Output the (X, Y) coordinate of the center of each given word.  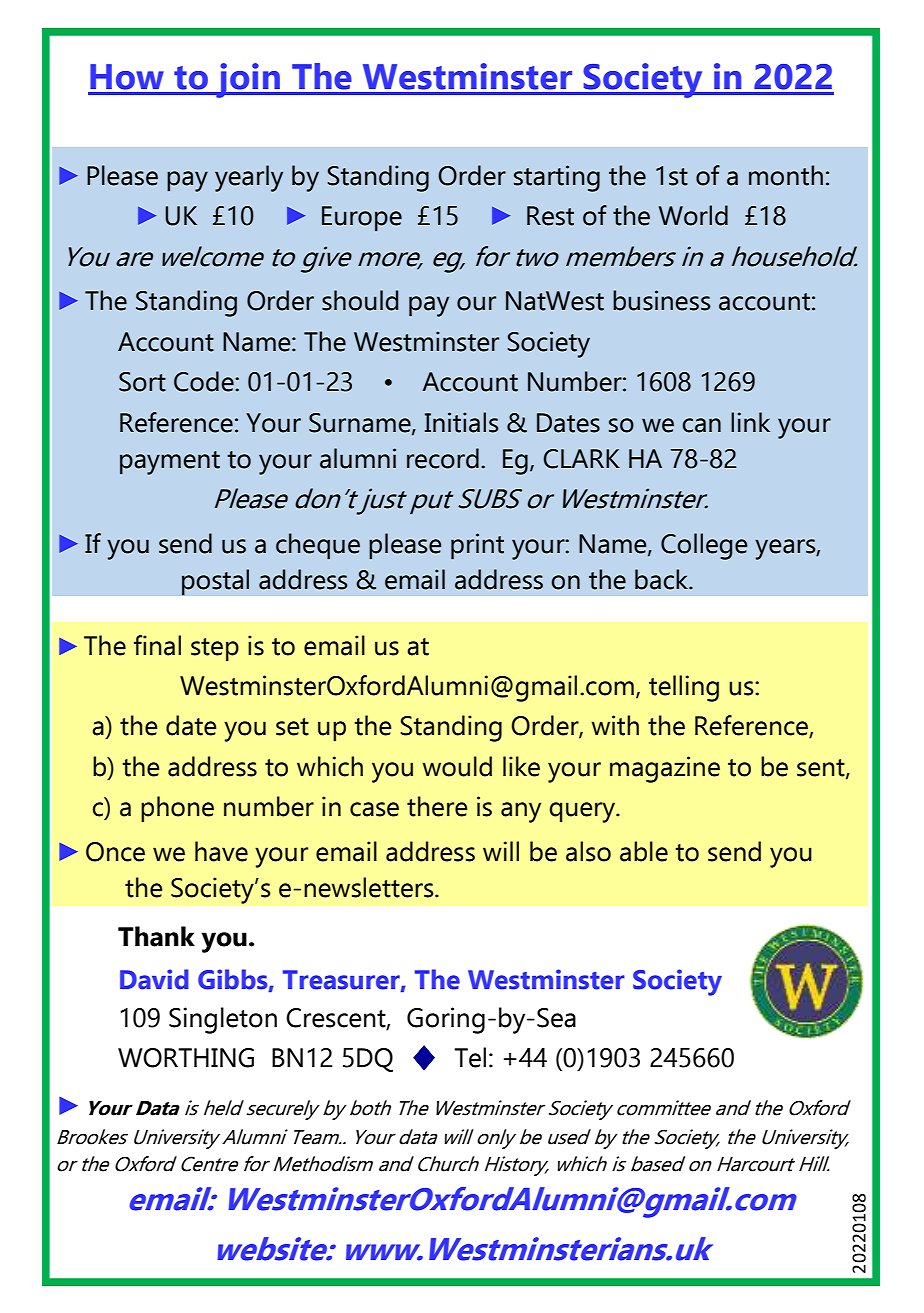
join (248, 80)
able (644, 851)
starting (557, 178)
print (477, 546)
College (704, 546)
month (786, 175)
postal (215, 582)
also (588, 851)
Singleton (223, 1020)
